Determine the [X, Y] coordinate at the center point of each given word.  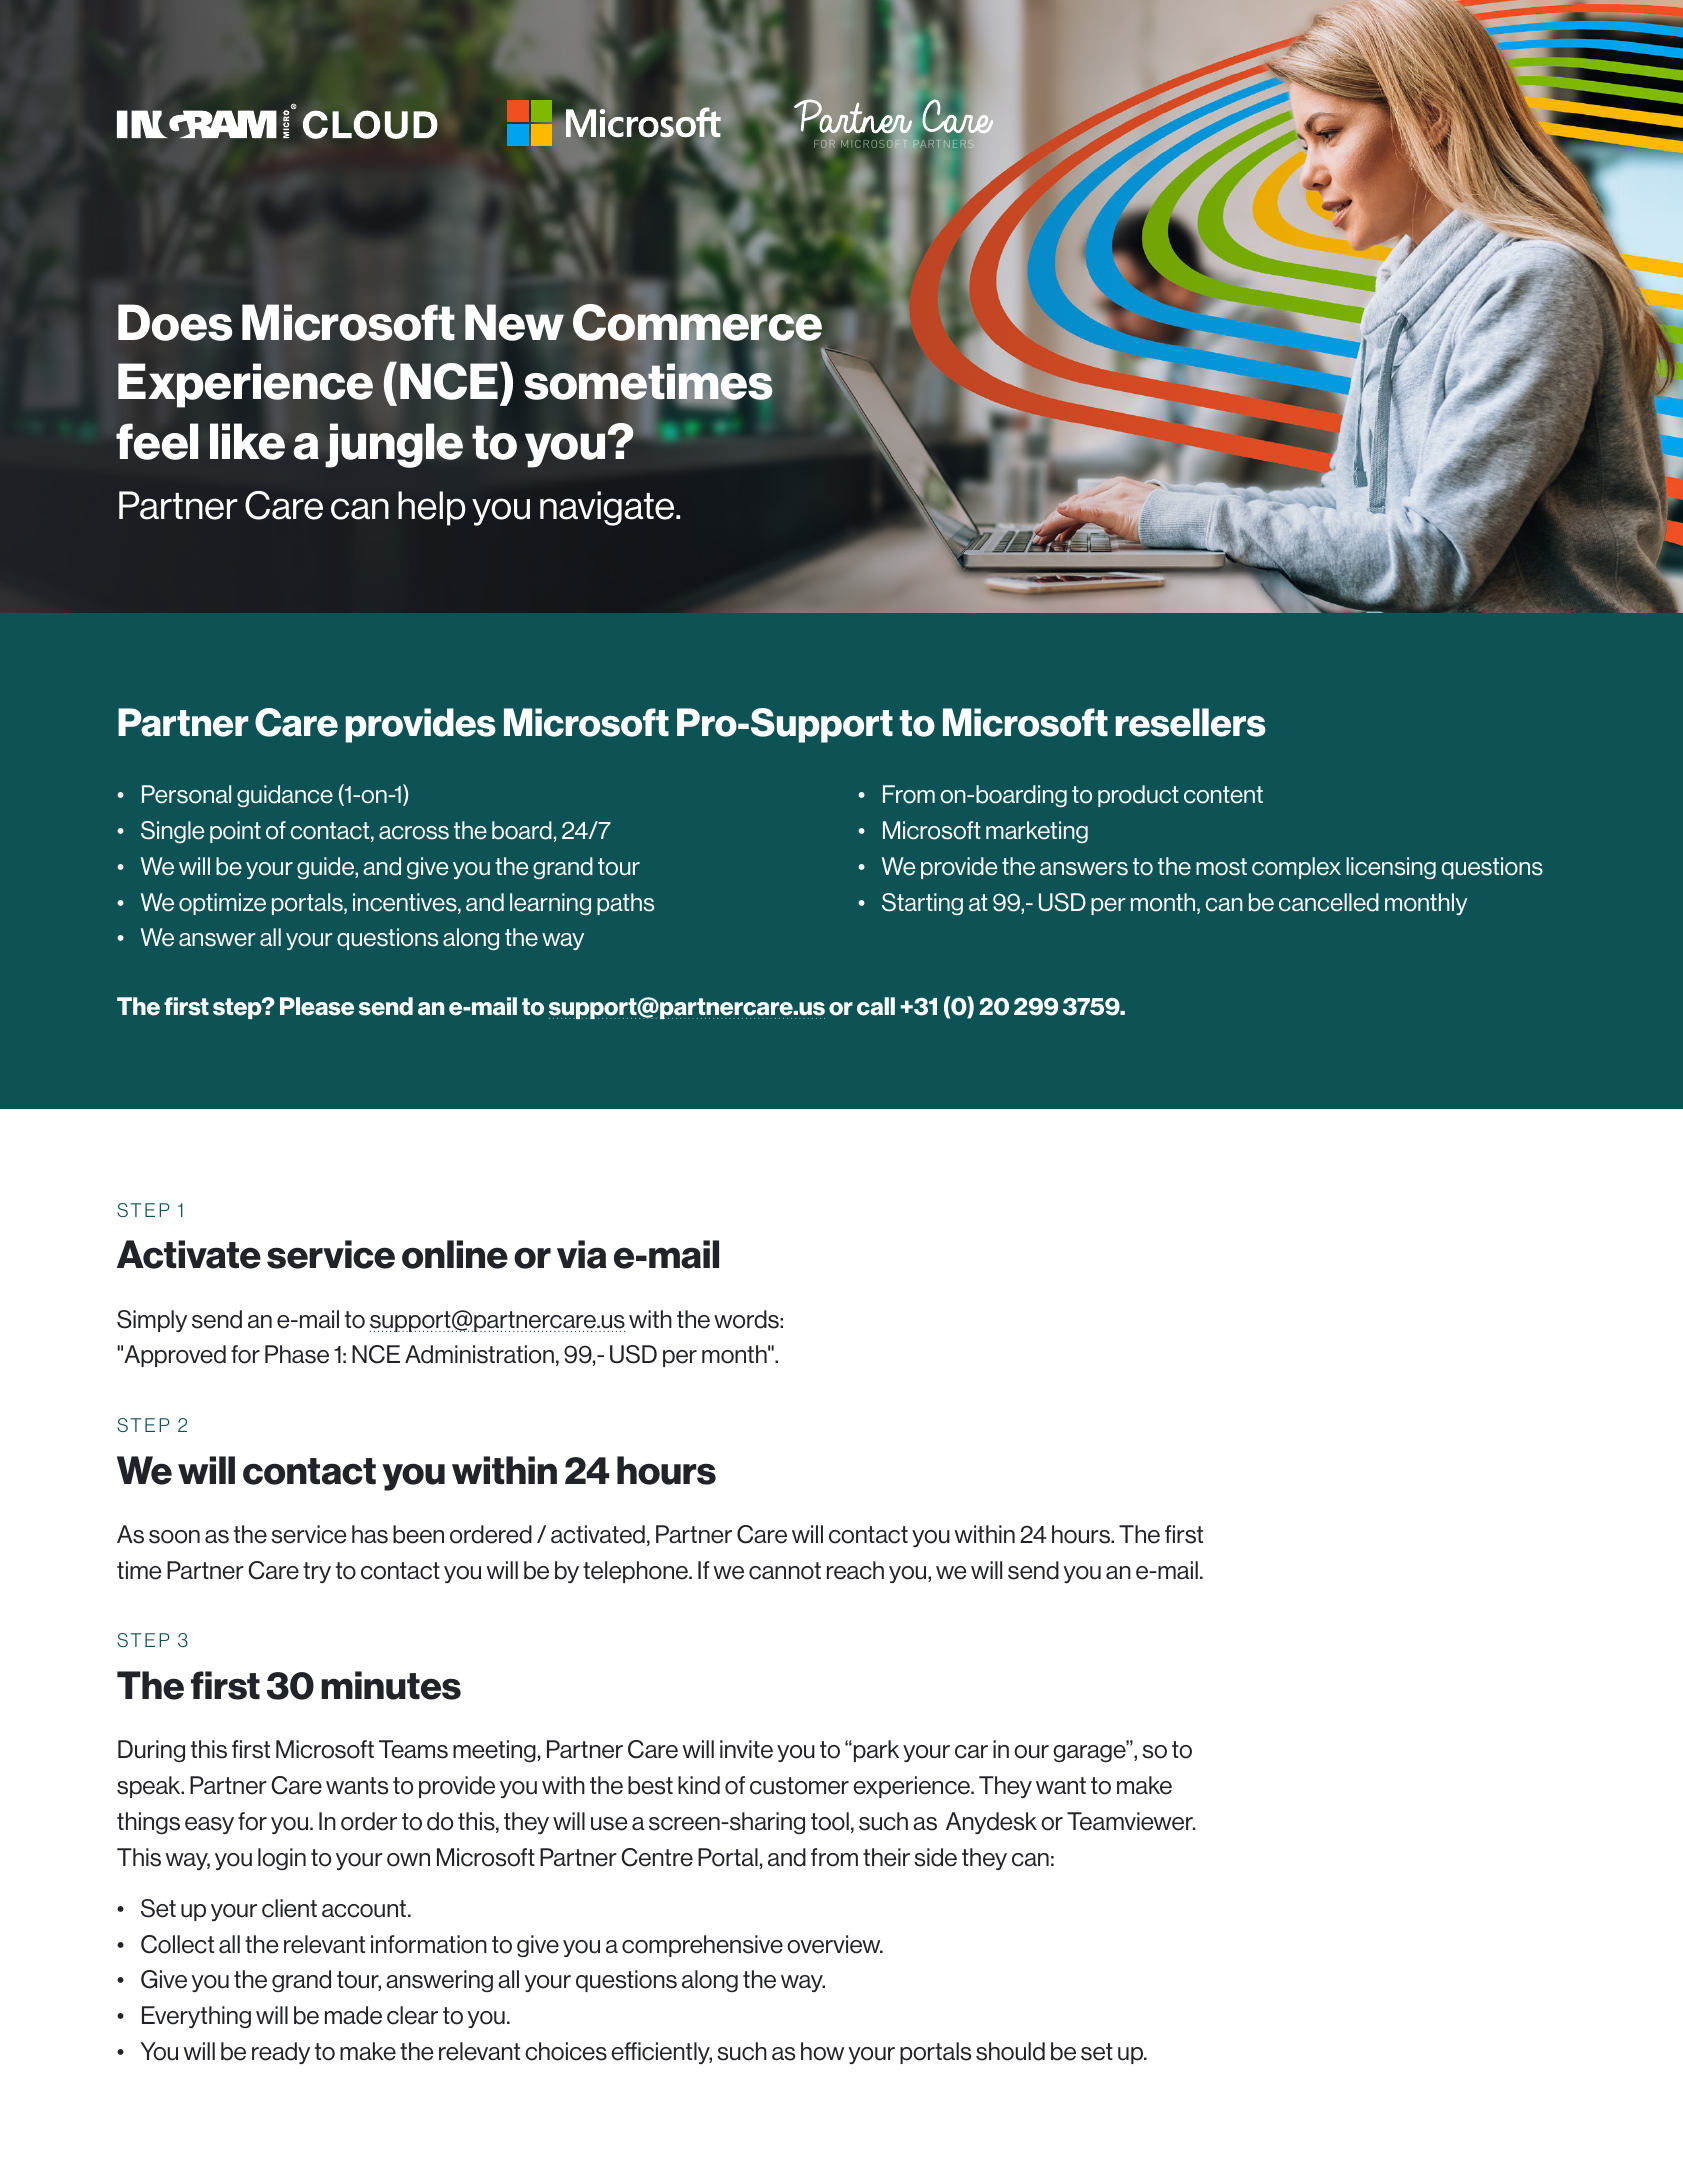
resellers [1191, 722]
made [353, 2015]
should [1010, 2051]
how [822, 2051]
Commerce [697, 323]
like [247, 441]
